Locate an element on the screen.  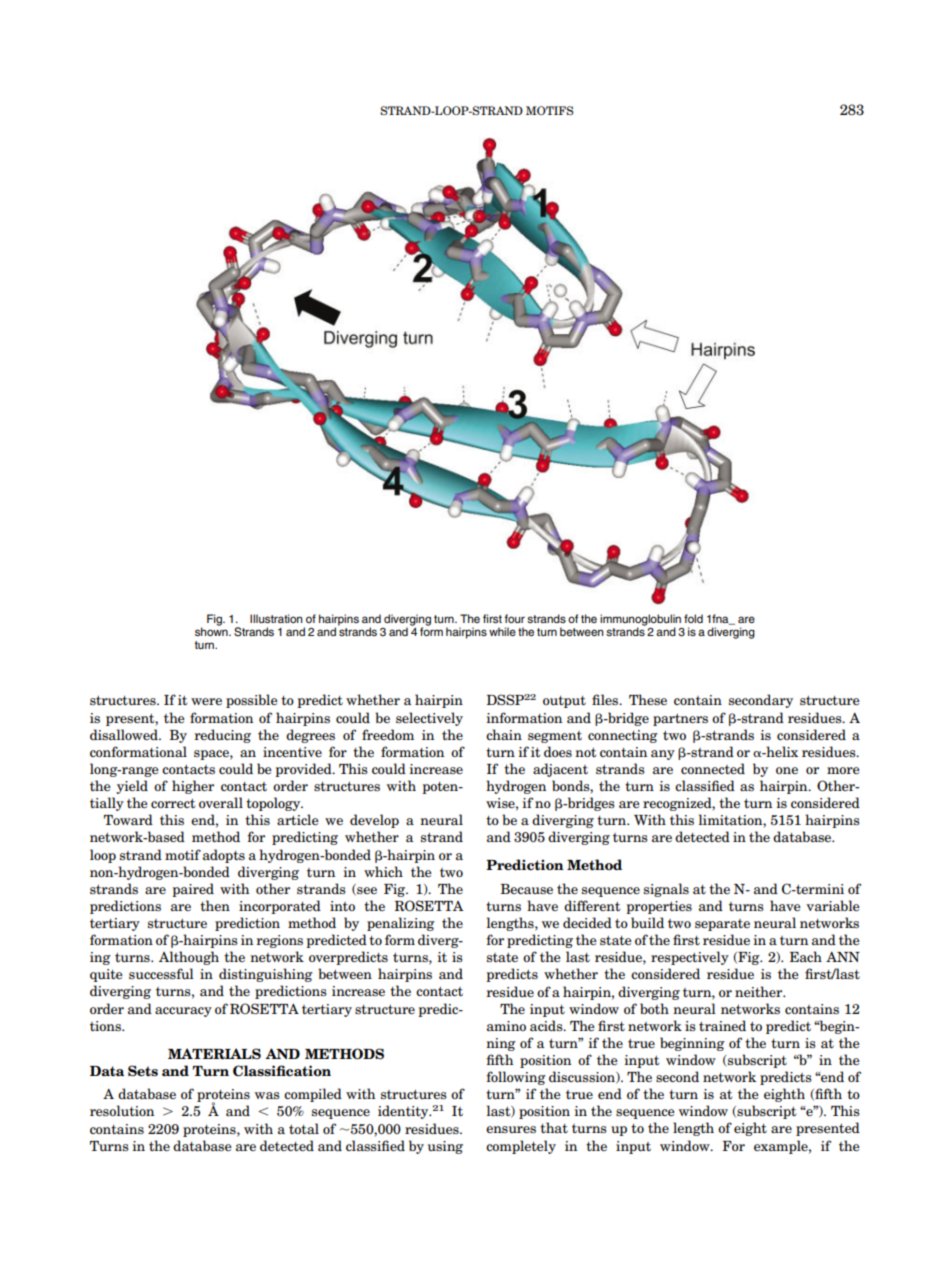
shown is located at coordinates (212, 630).
